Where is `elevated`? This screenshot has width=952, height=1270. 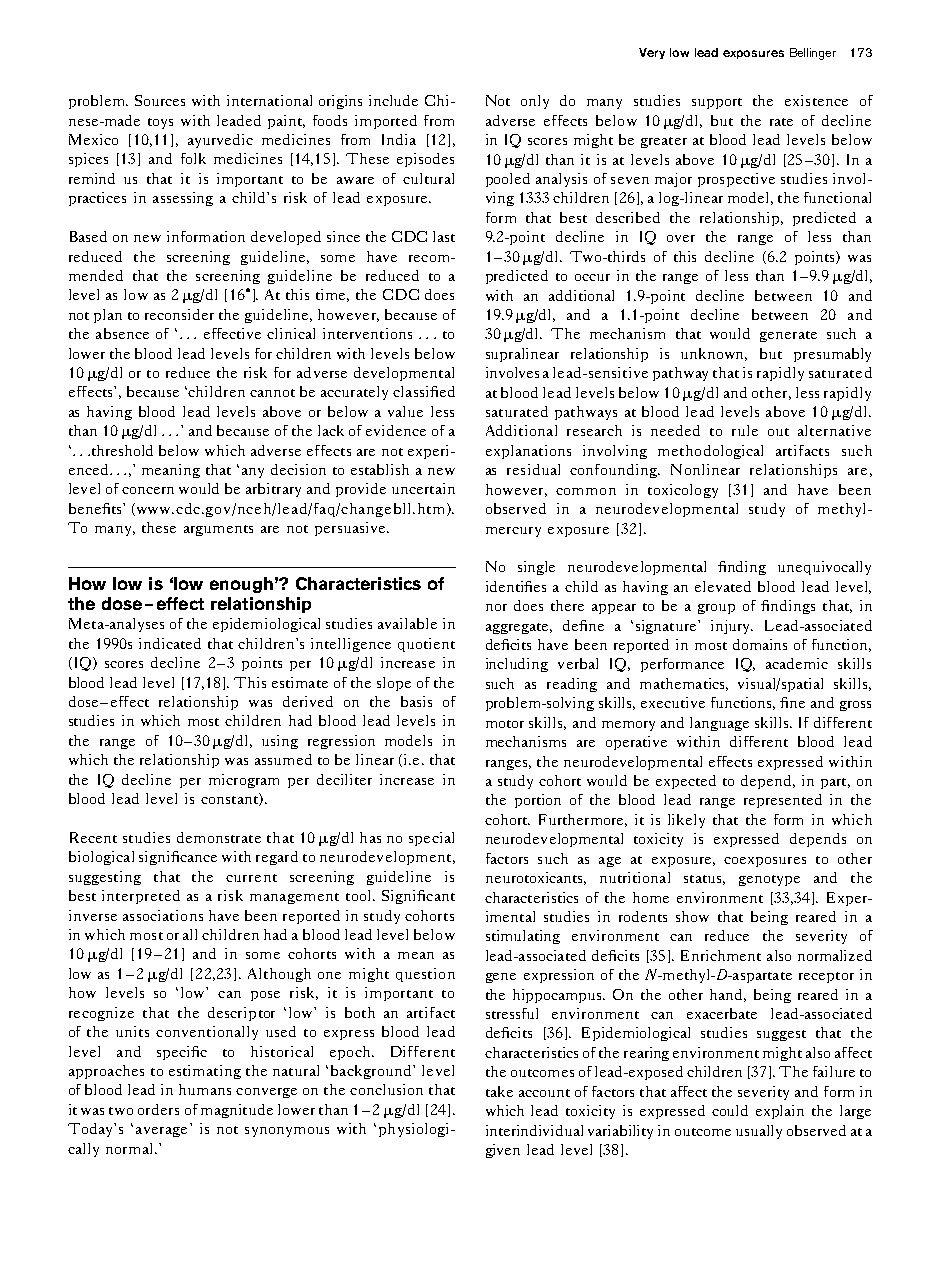
elevated is located at coordinates (723, 586).
